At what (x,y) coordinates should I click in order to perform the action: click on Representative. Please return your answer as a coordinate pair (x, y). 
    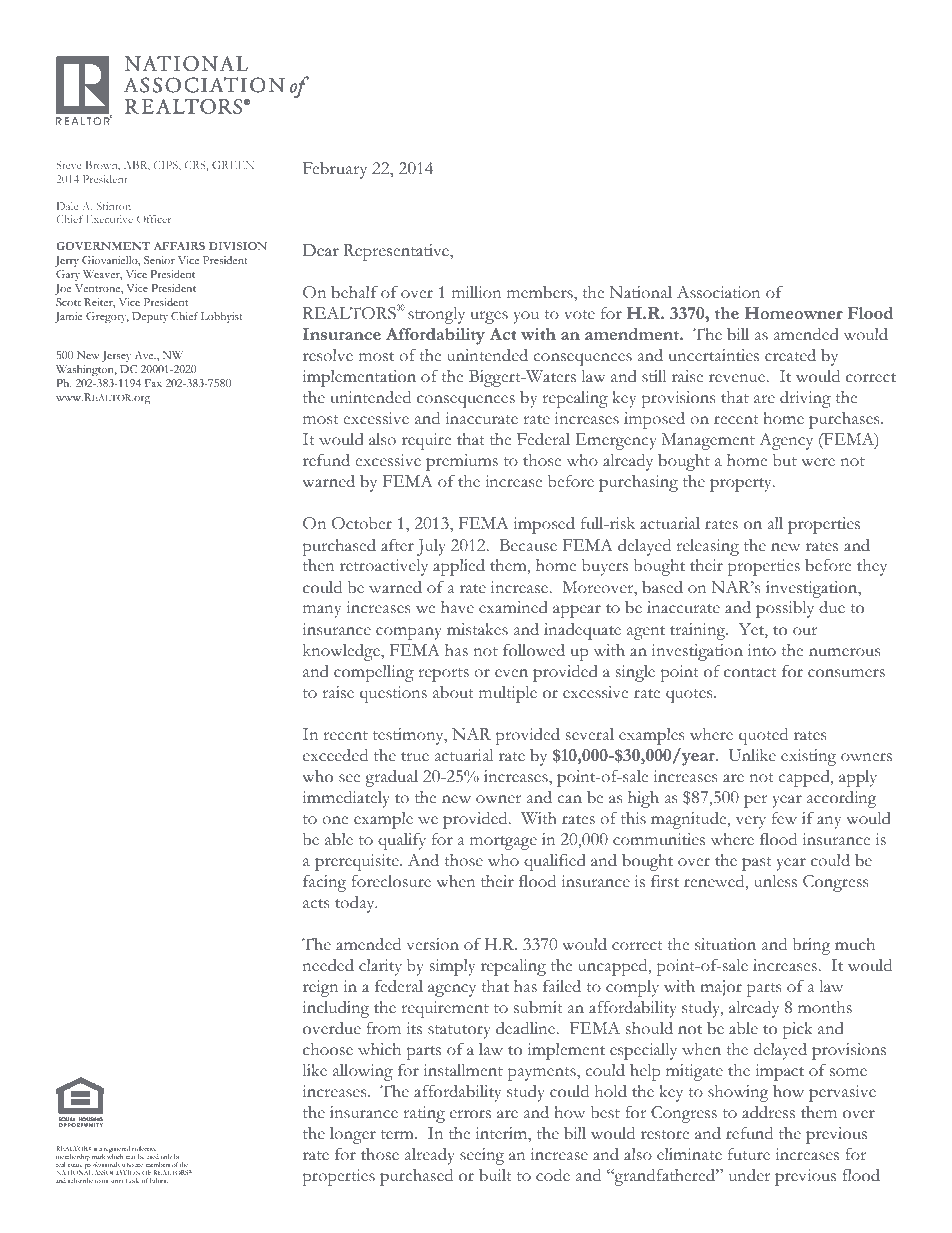
    Looking at the image, I should click on (397, 252).
